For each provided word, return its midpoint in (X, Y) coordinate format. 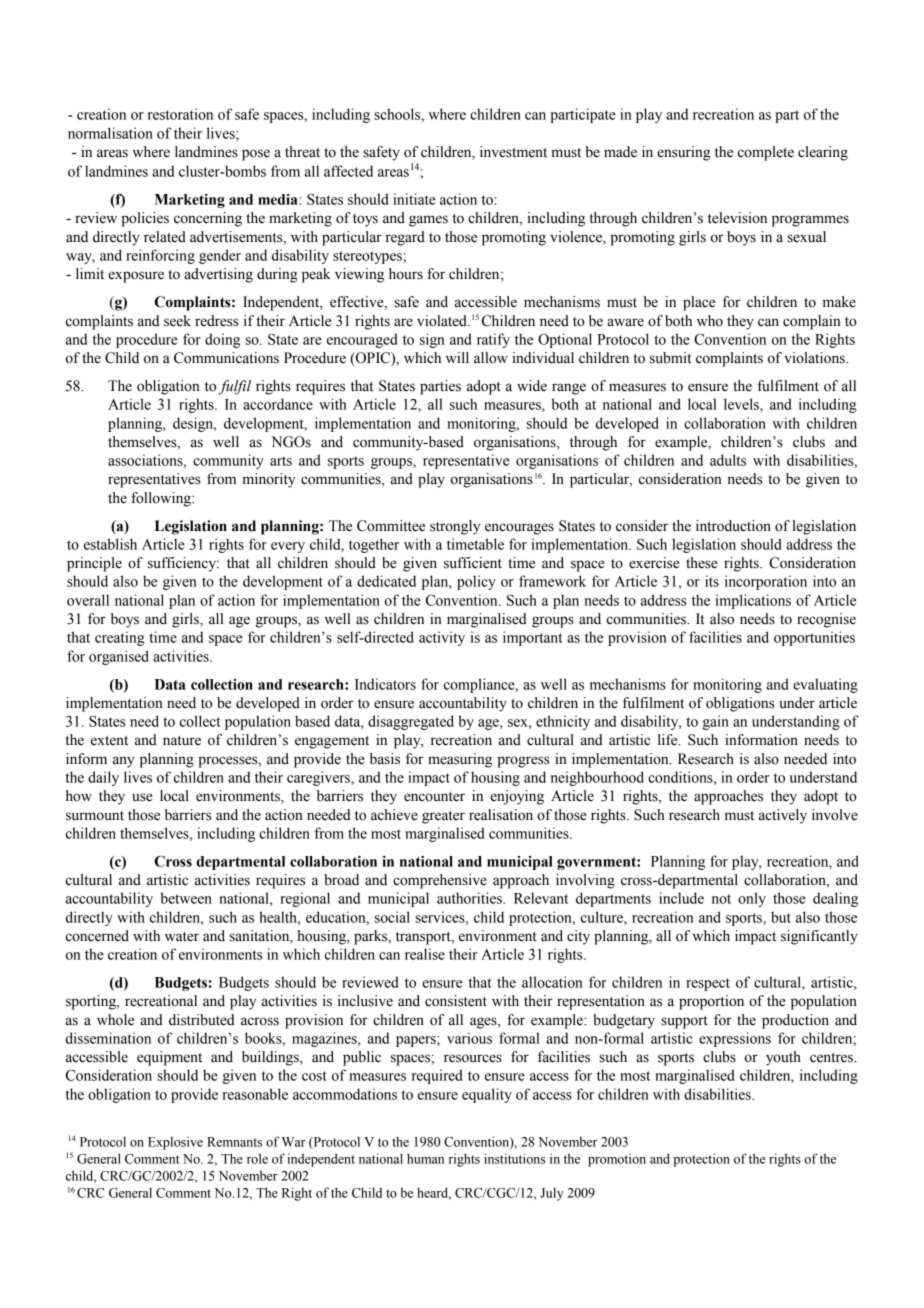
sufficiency (183, 564)
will (457, 357)
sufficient (473, 563)
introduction (733, 526)
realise (425, 954)
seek (177, 321)
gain (716, 722)
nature (182, 741)
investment (513, 152)
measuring (460, 760)
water (182, 937)
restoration (180, 114)
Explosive (175, 1143)
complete (766, 153)
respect (708, 984)
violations (815, 358)
